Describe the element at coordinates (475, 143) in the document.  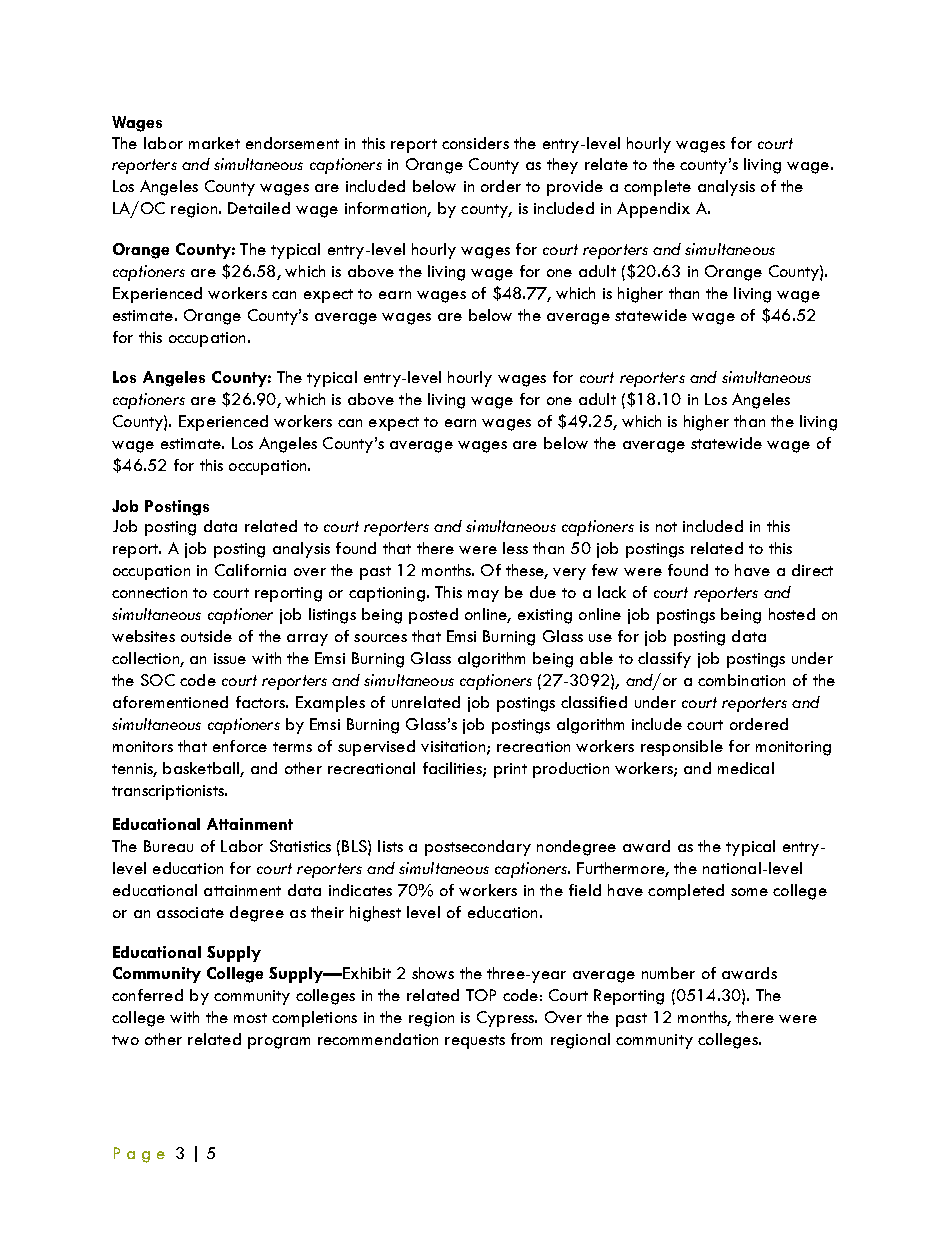
I see `considers` at that location.
